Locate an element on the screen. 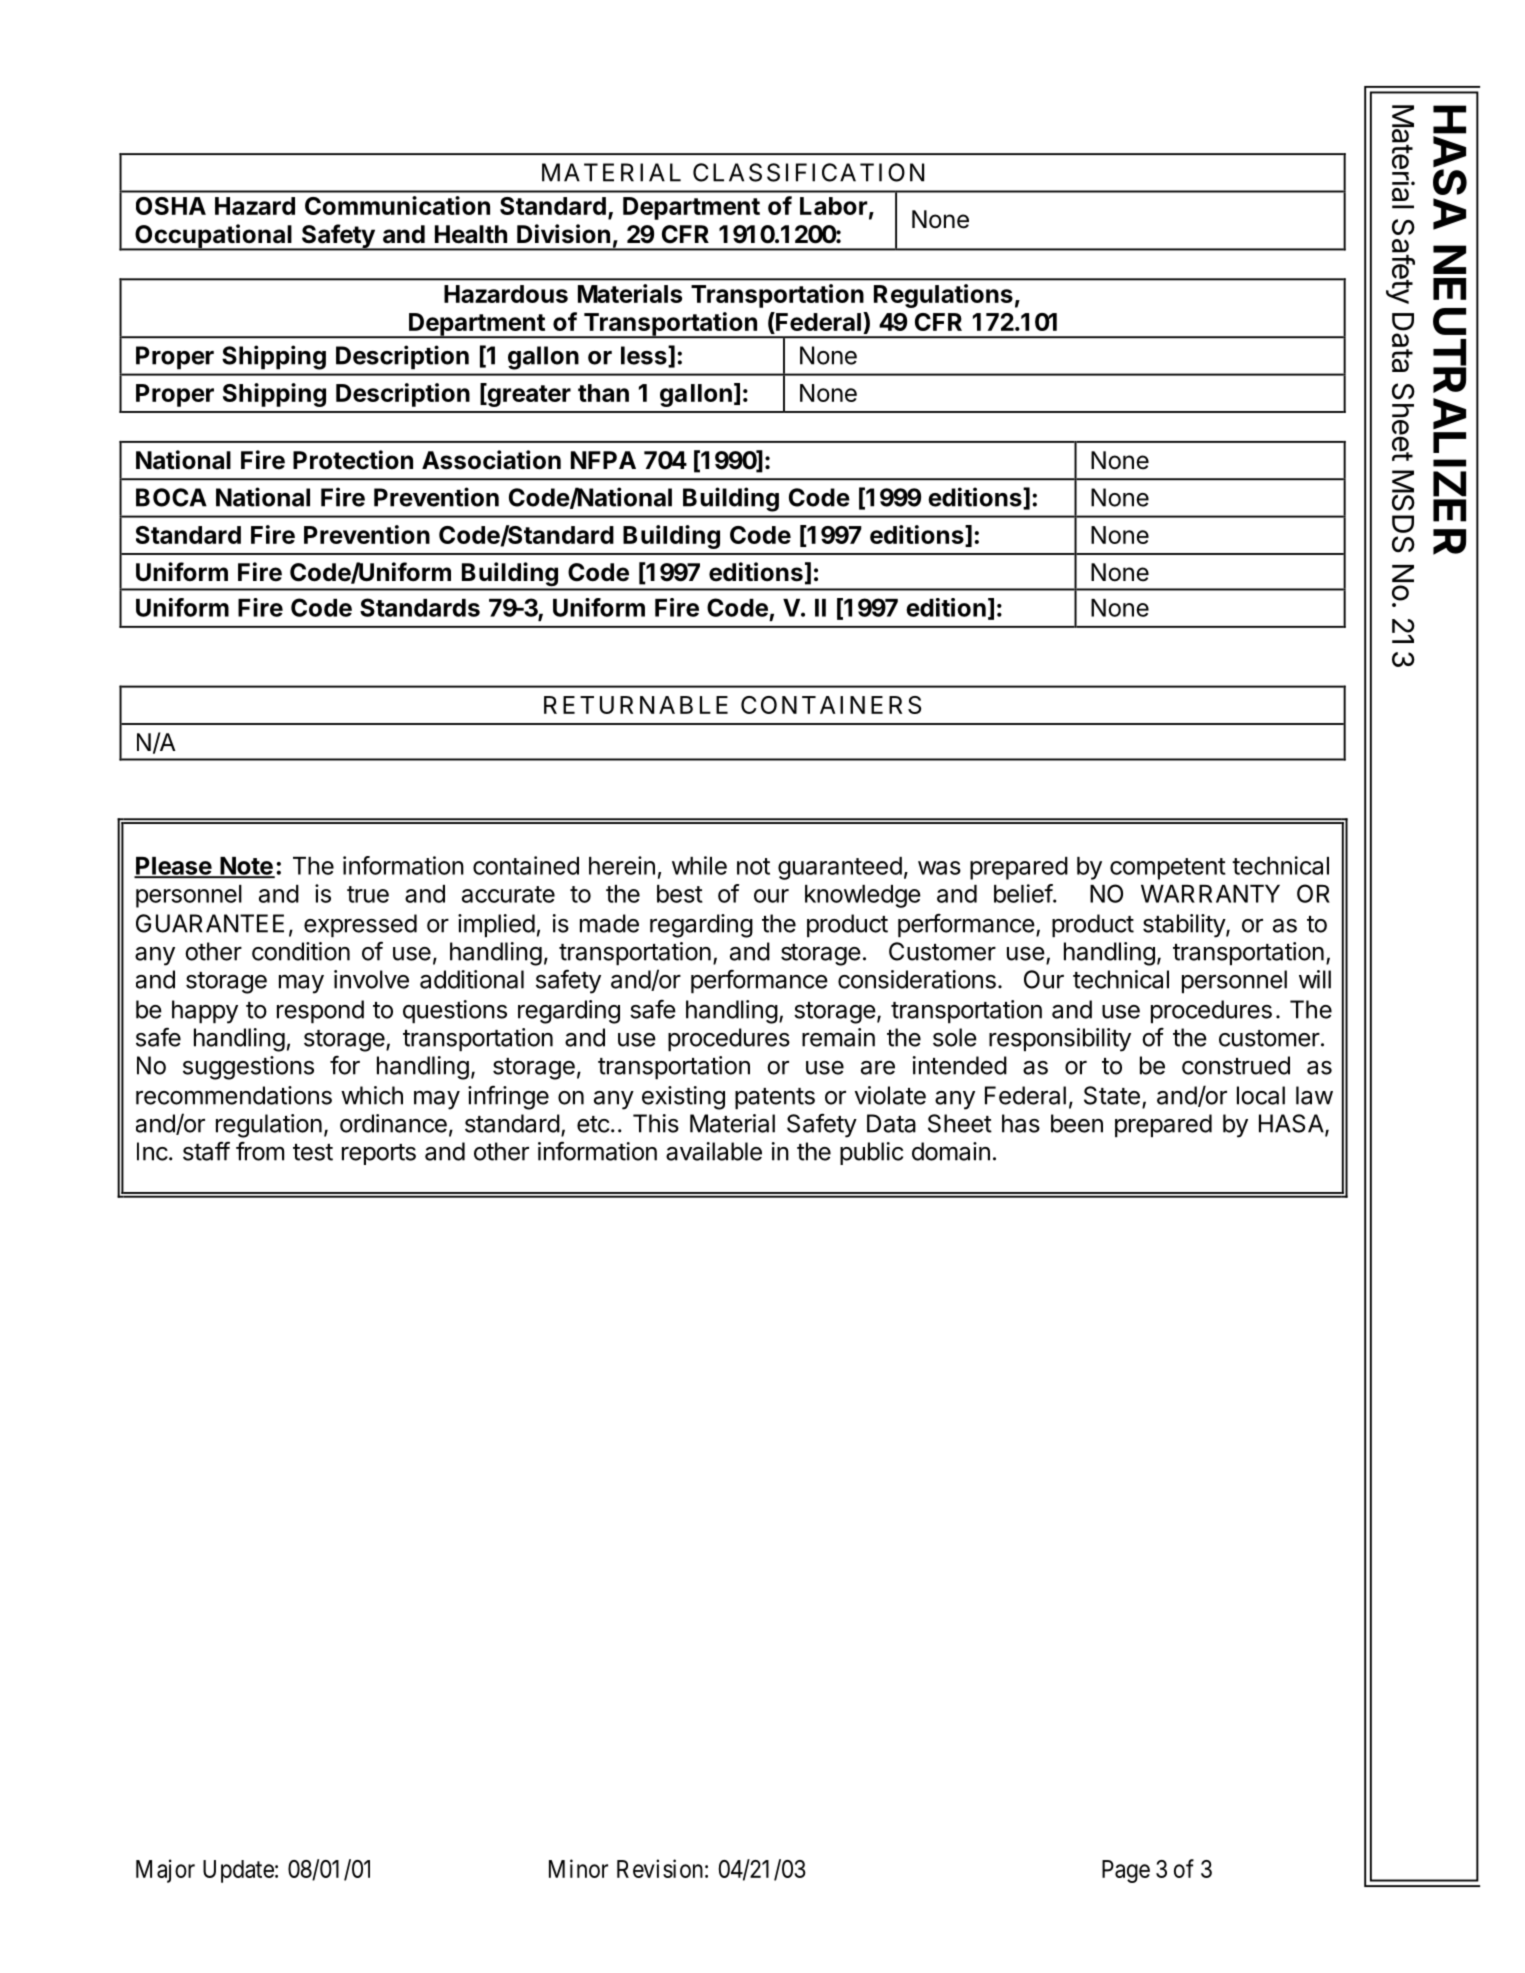 The height and width of the screenshot is (1973, 1525). been is located at coordinates (1077, 1123).
